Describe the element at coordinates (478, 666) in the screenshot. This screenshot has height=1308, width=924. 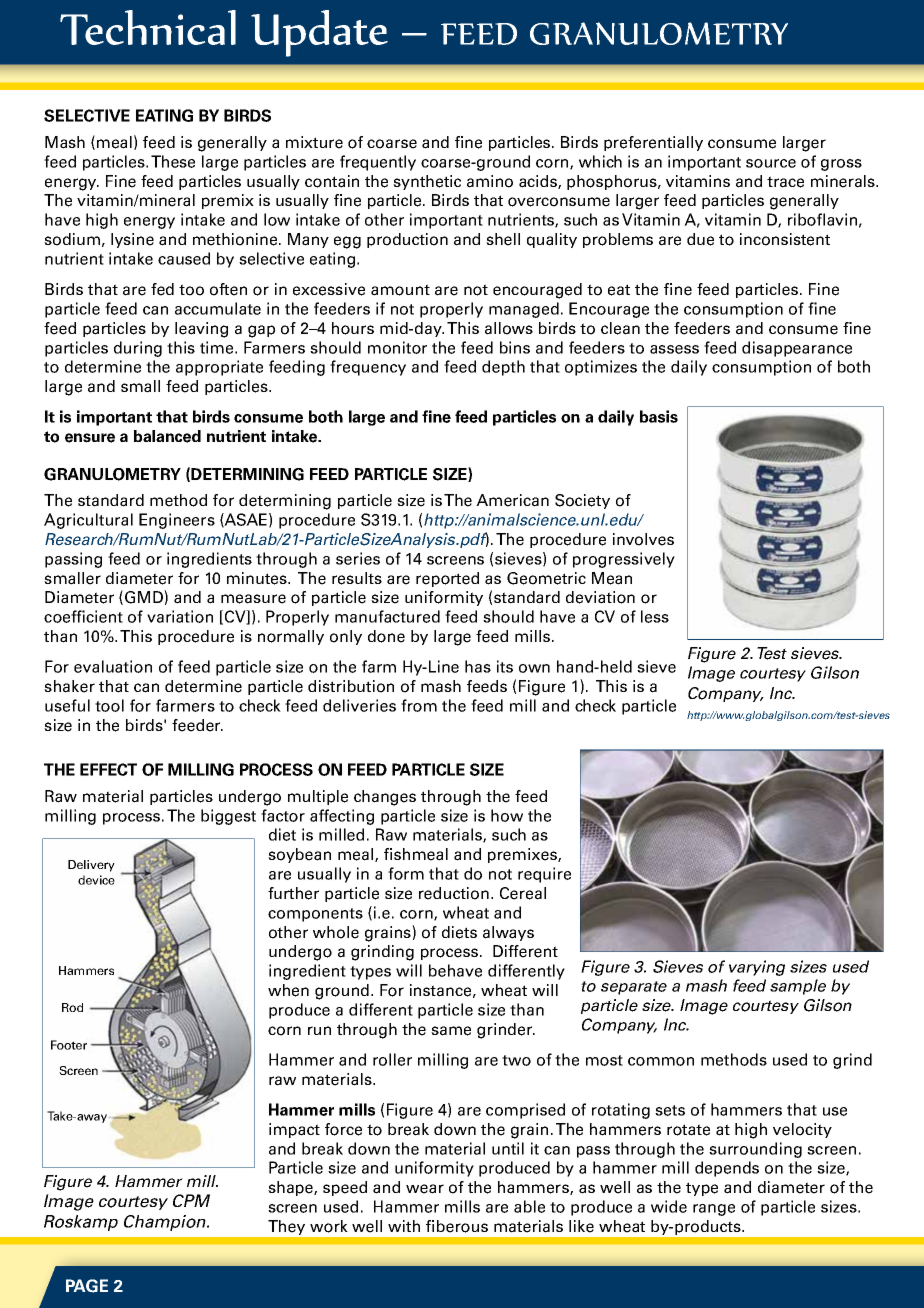
I see `has` at that location.
